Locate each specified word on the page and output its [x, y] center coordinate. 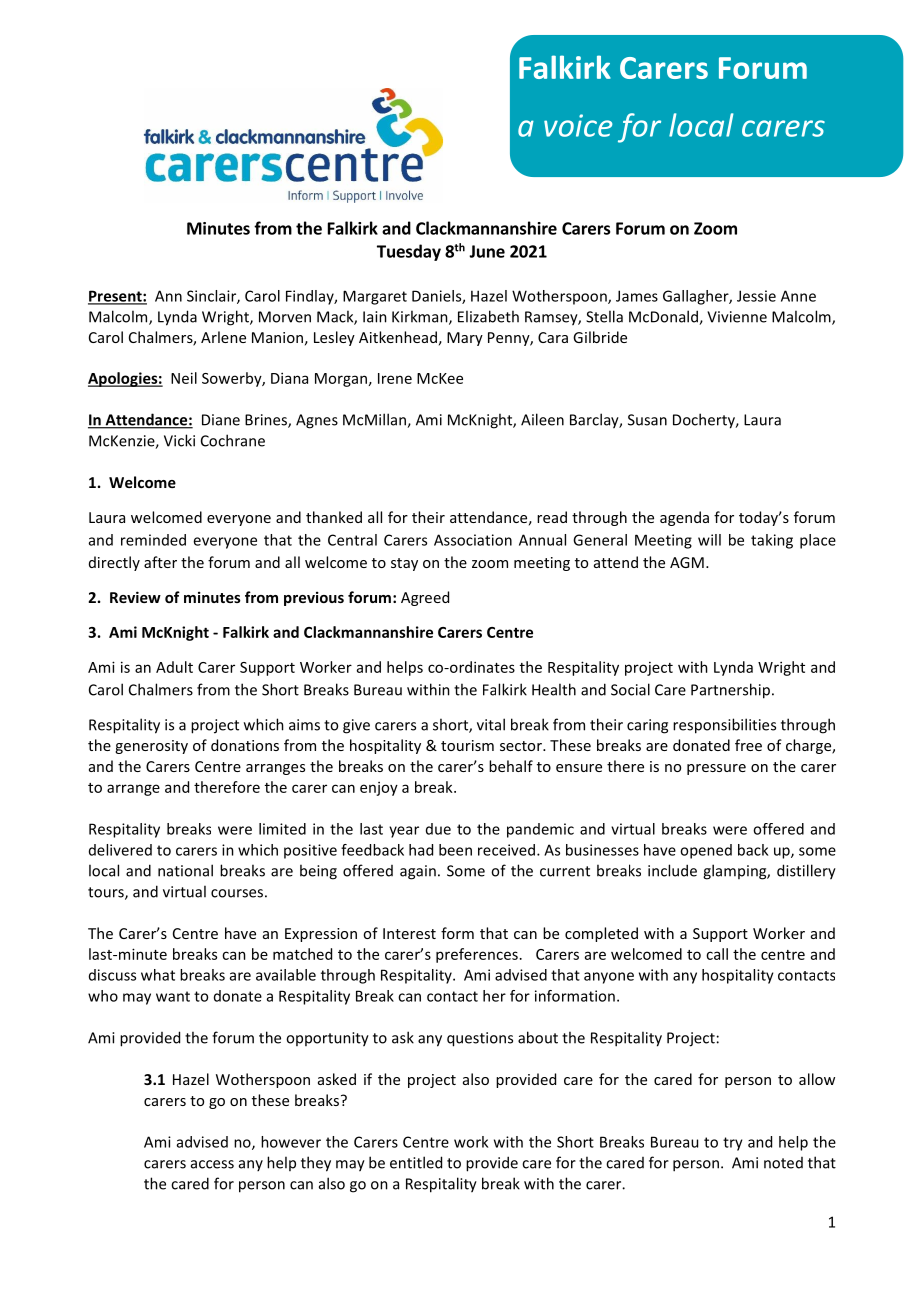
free [748, 745]
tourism [467, 745]
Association [473, 540]
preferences [477, 955]
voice [578, 125]
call [717, 954]
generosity [151, 747]
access [212, 1164]
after [160, 562]
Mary [465, 339]
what [158, 975]
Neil [184, 378]
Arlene [223, 337]
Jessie [756, 296]
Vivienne [737, 317]
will [709, 540]
